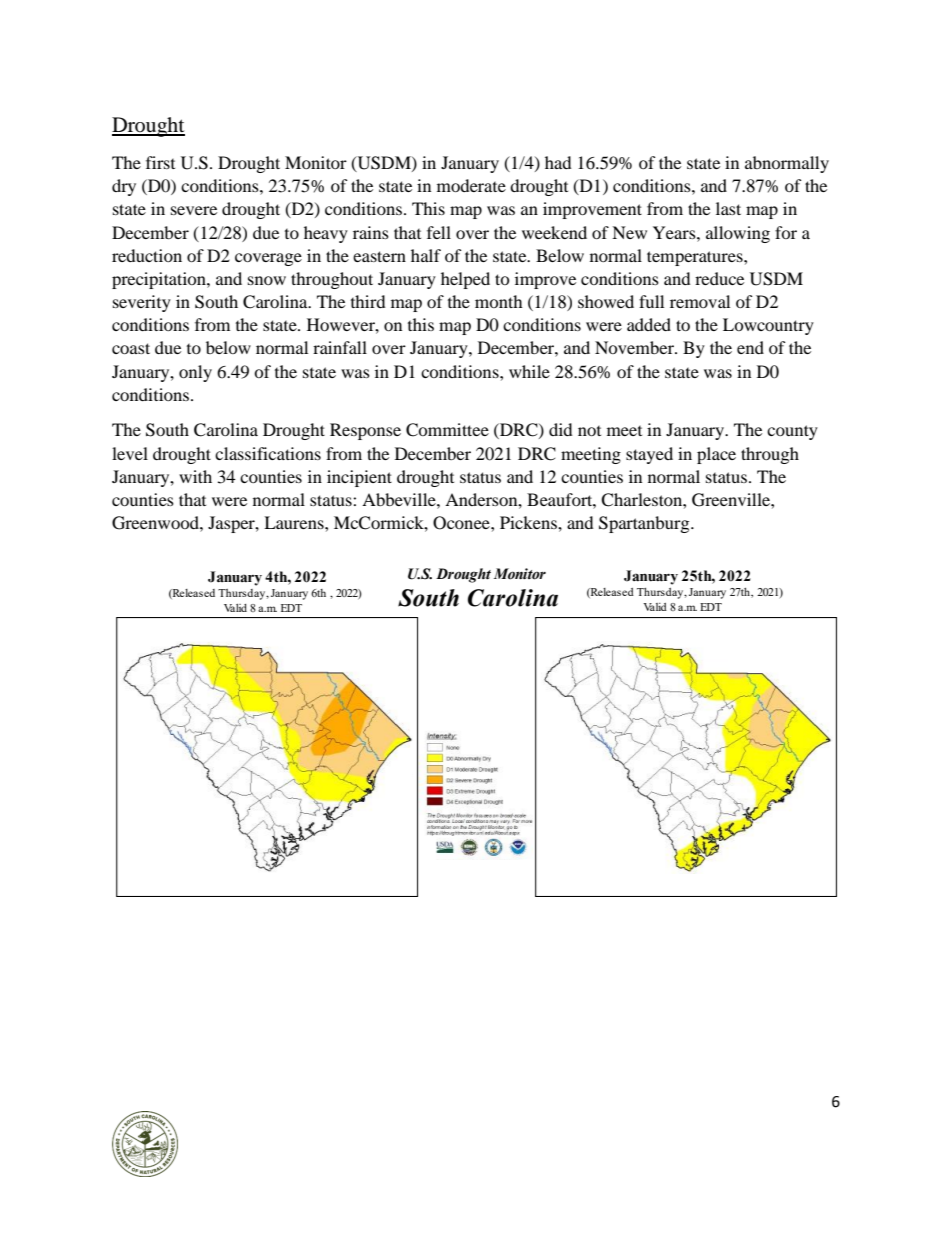  What do you see at coordinates (160, 162) in the screenshot?
I see `first` at bounding box center [160, 162].
